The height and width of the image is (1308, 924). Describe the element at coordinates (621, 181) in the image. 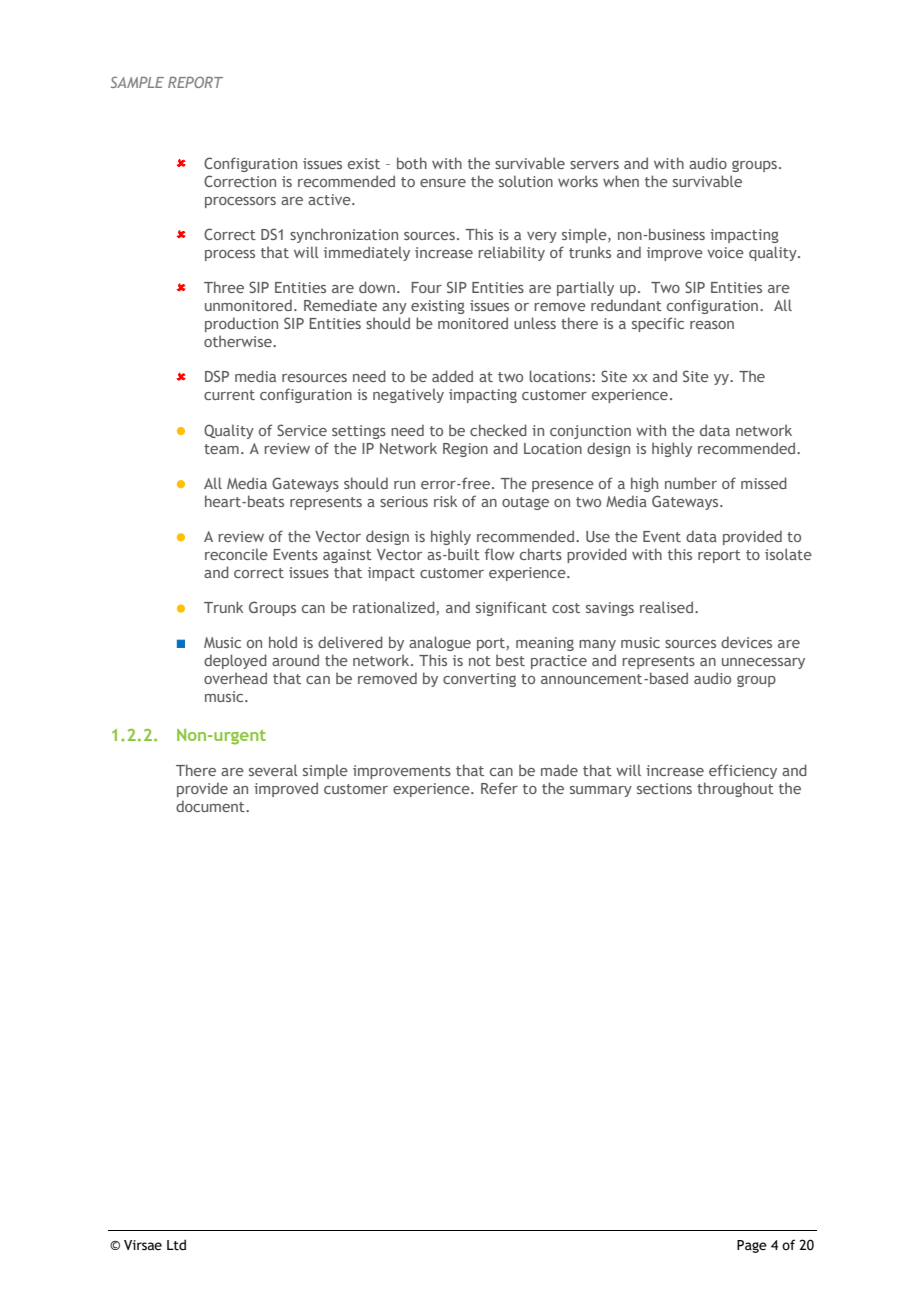

I see `when` at that location.
